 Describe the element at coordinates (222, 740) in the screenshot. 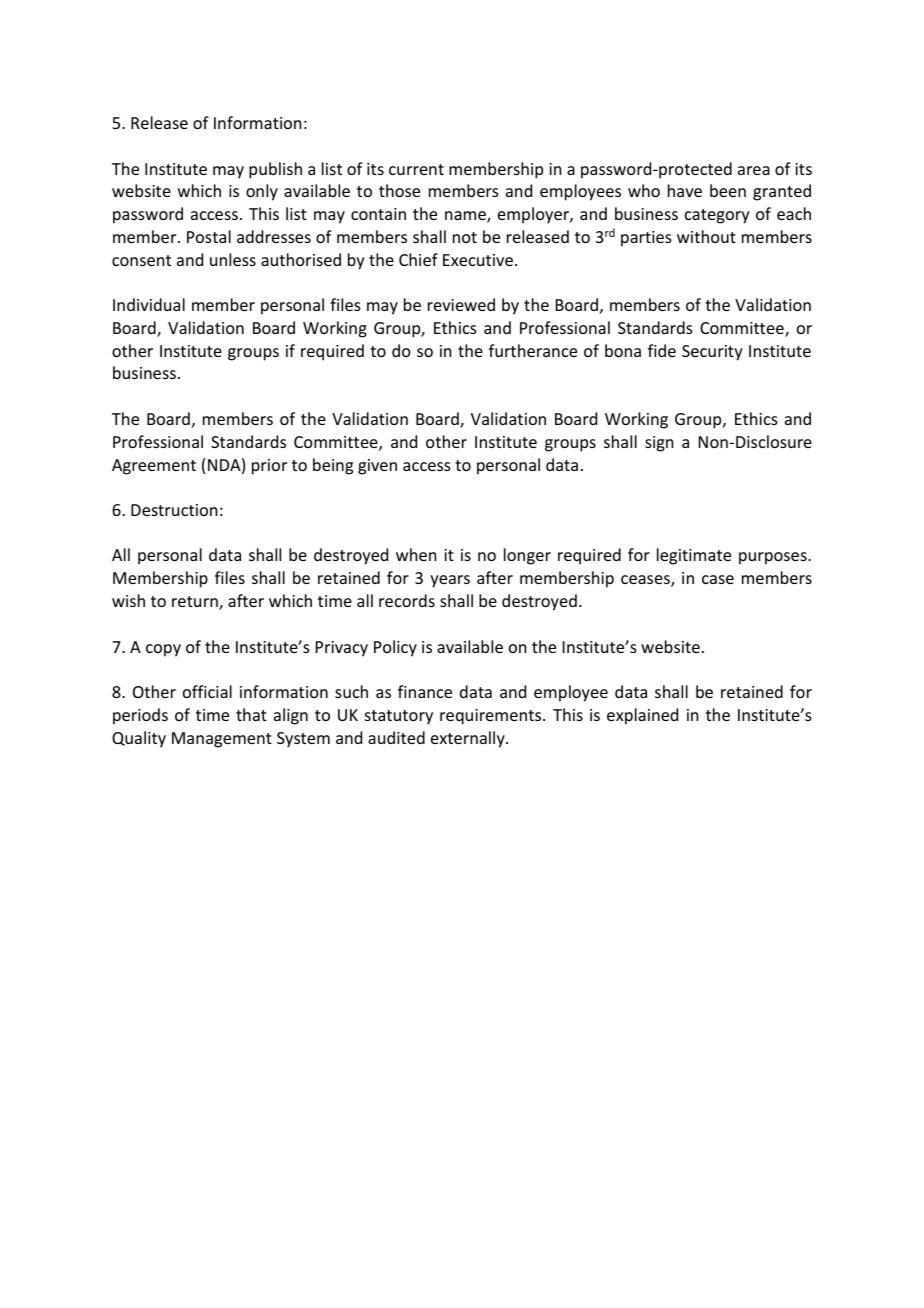

I see `Management` at that location.
